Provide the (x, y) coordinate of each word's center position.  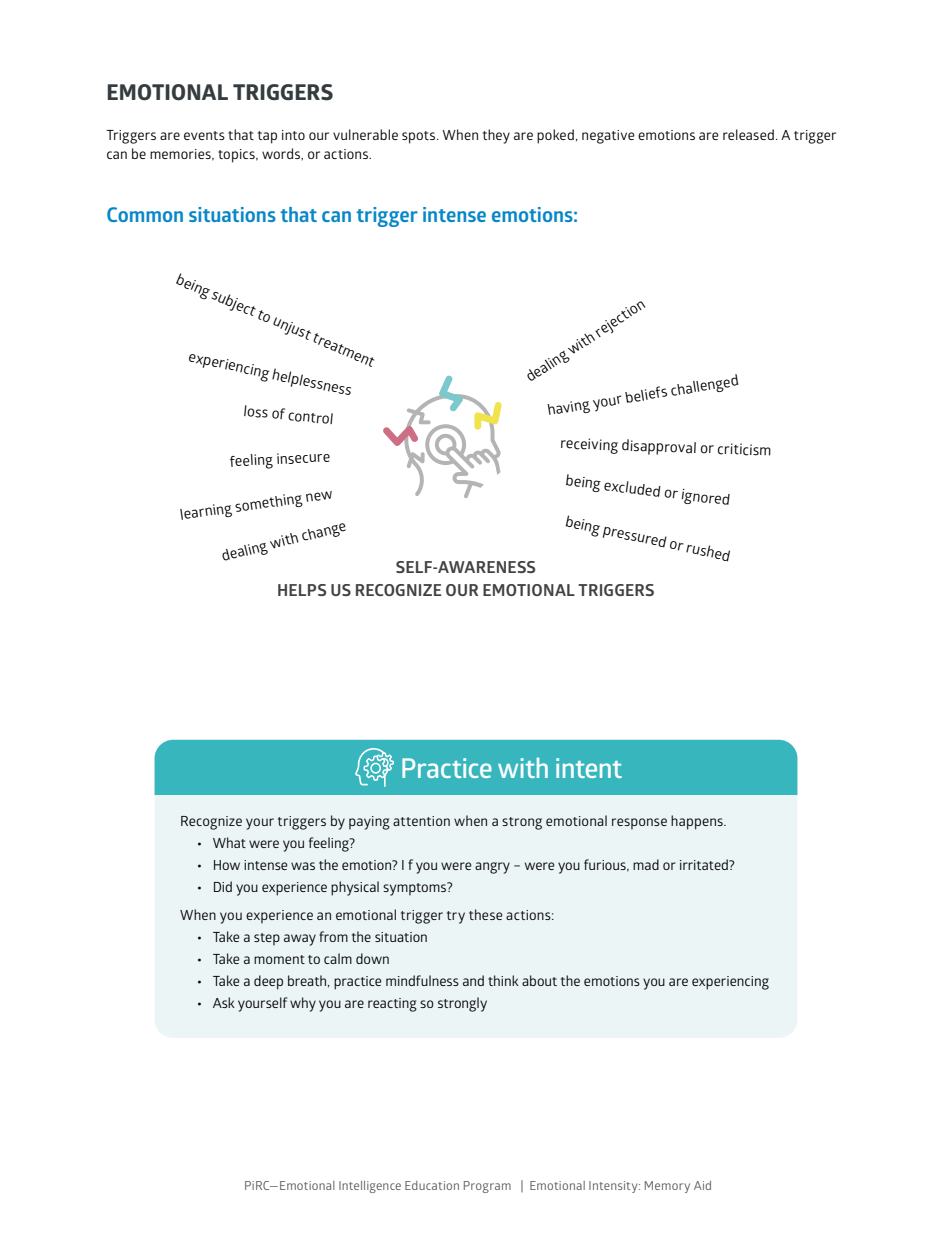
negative (608, 137)
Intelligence (370, 1187)
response (639, 824)
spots (420, 137)
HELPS (302, 590)
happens (698, 822)
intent (589, 768)
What (229, 842)
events (204, 135)
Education (432, 1185)
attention (421, 821)
